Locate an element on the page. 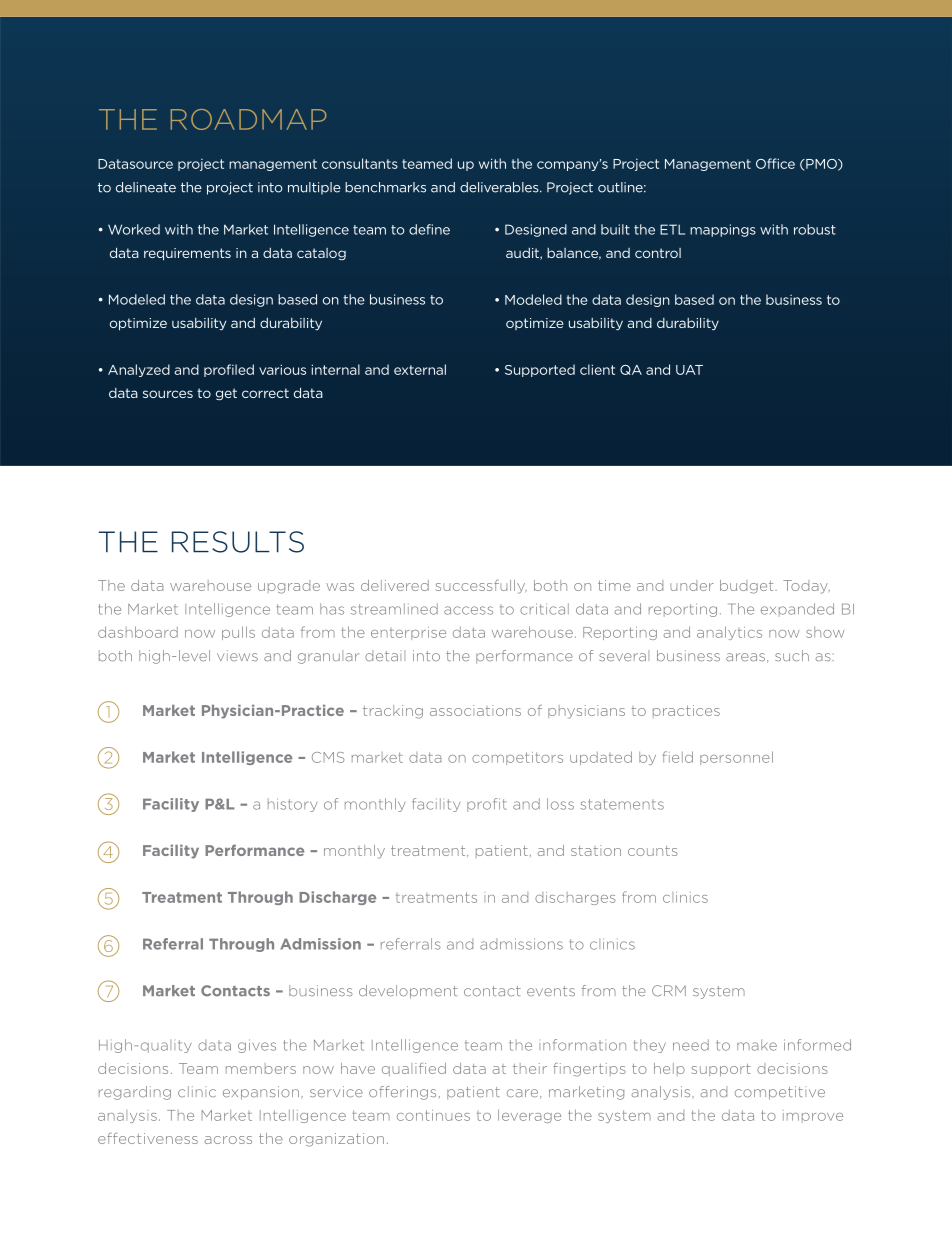  competitive is located at coordinates (780, 1093).
